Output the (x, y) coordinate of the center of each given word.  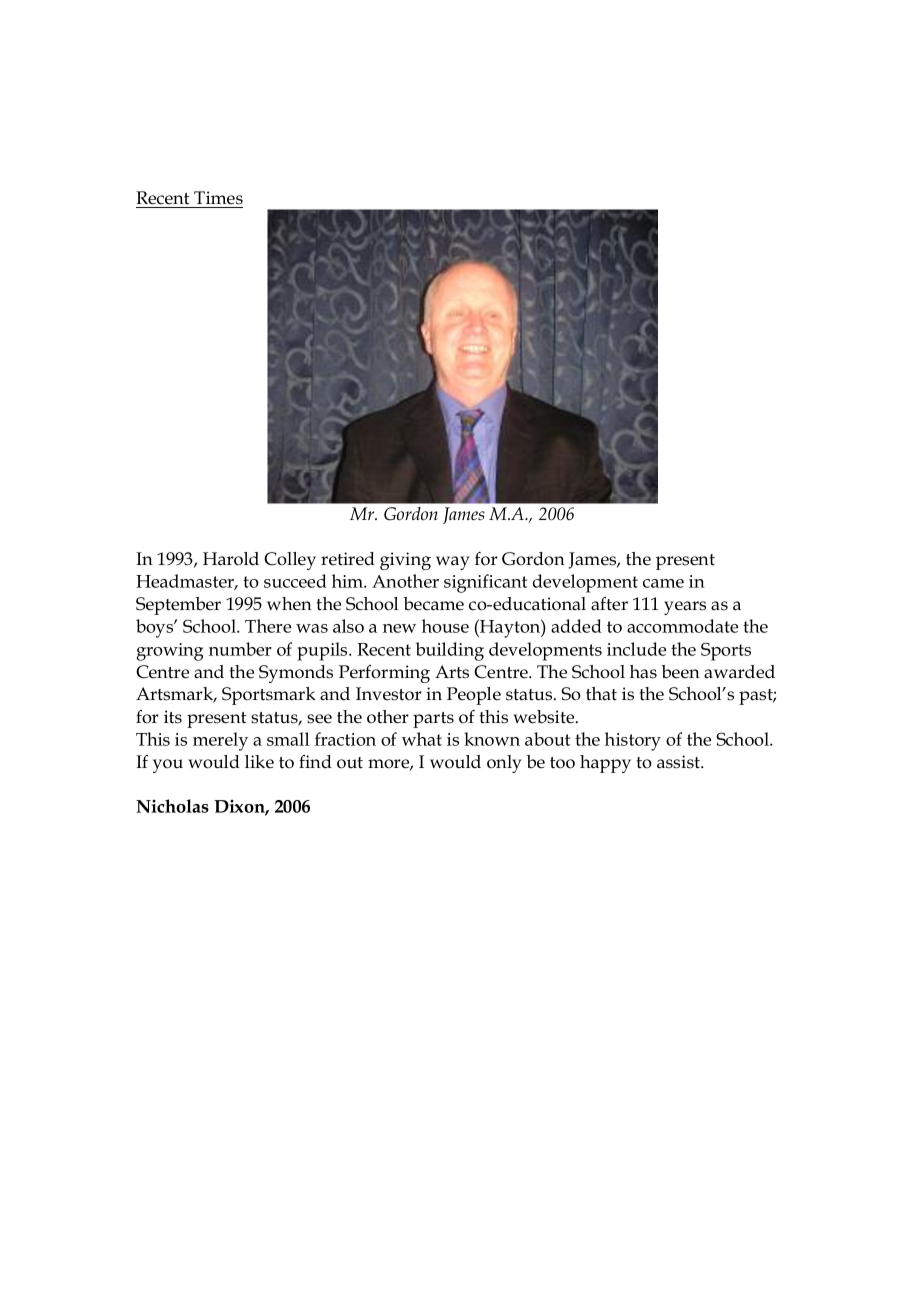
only (504, 764)
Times (218, 198)
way (453, 563)
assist (679, 762)
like (259, 762)
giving (405, 561)
